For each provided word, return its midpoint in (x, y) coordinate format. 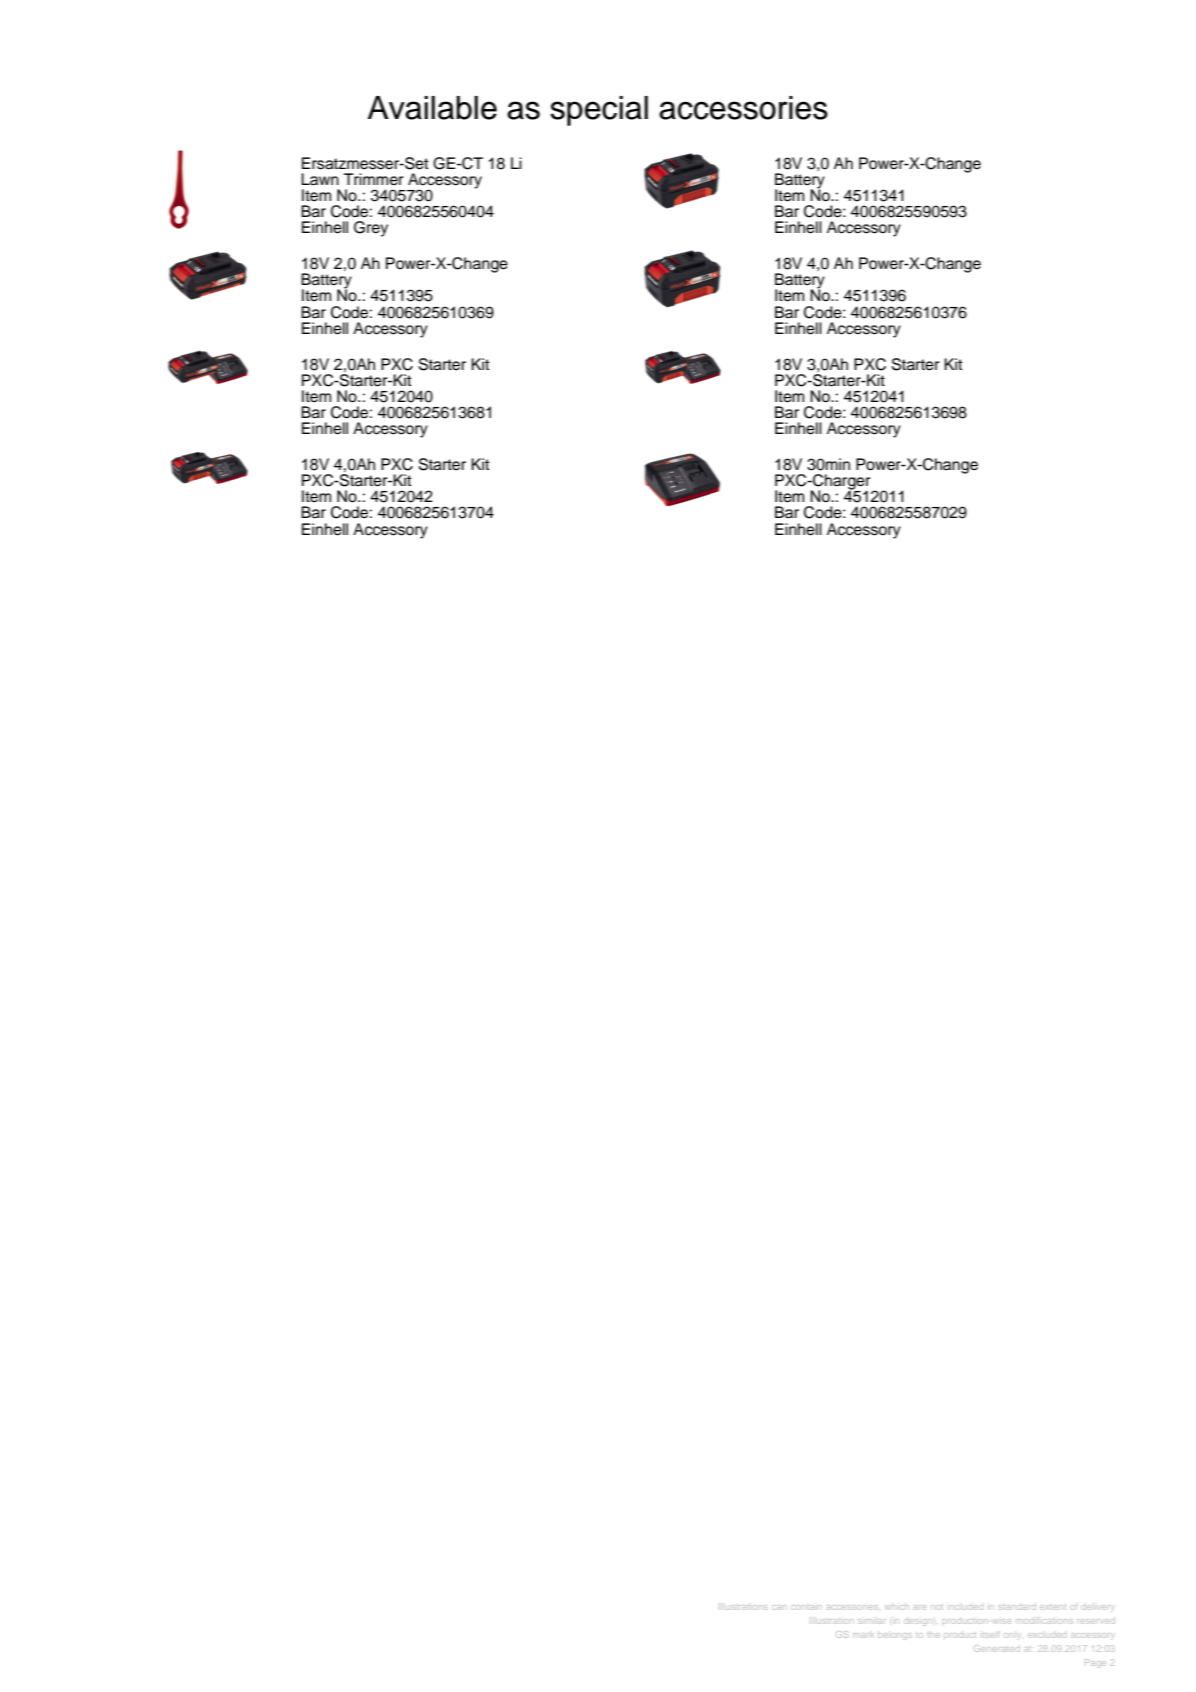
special (599, 111)
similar (872, 1620)
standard (1018, 1607)
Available (432, 108)
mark (862, 1634)
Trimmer (374, 179)
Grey (371, 229)
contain (808, 1607)
